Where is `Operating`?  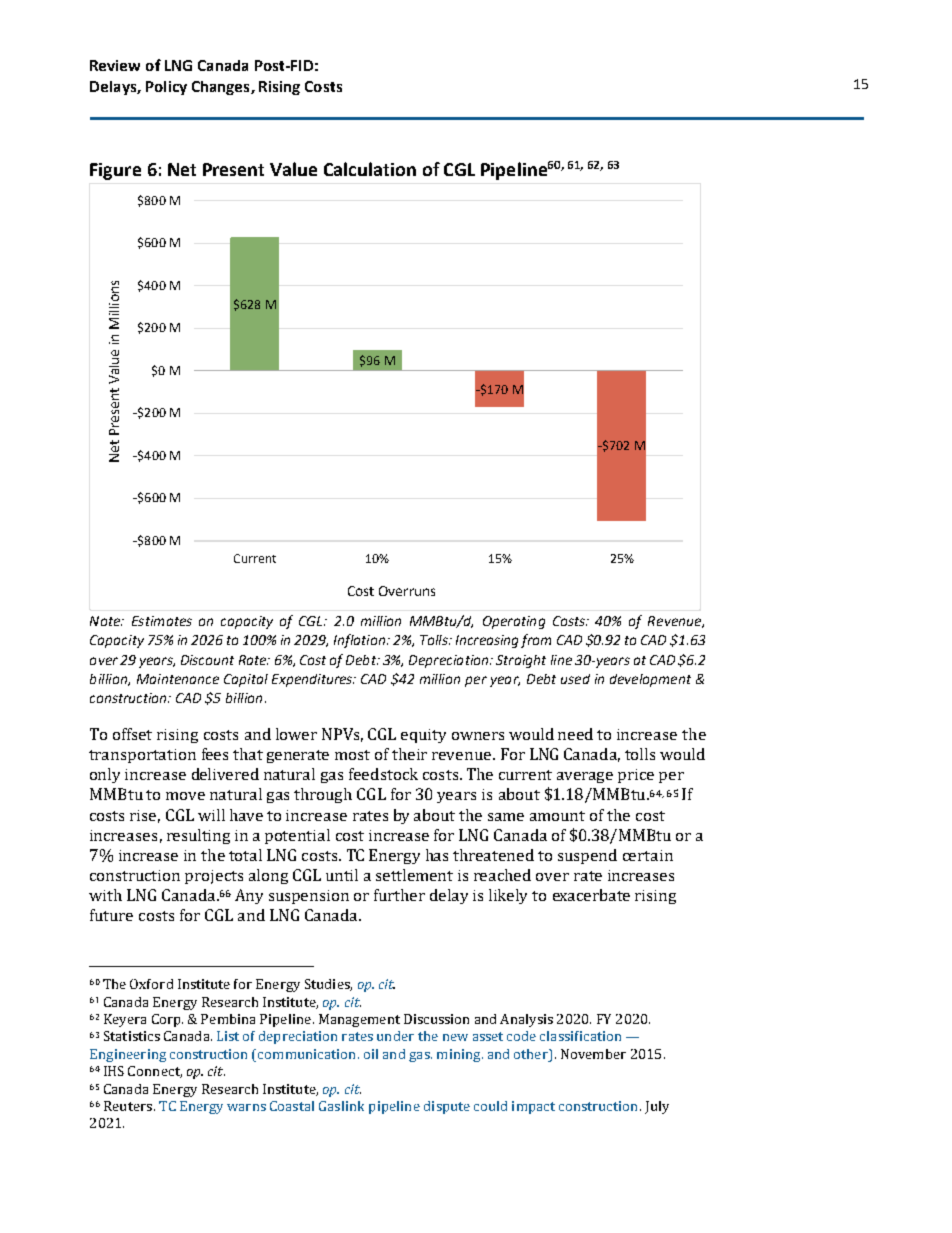 Operating is located at coordinates (514, 622).
